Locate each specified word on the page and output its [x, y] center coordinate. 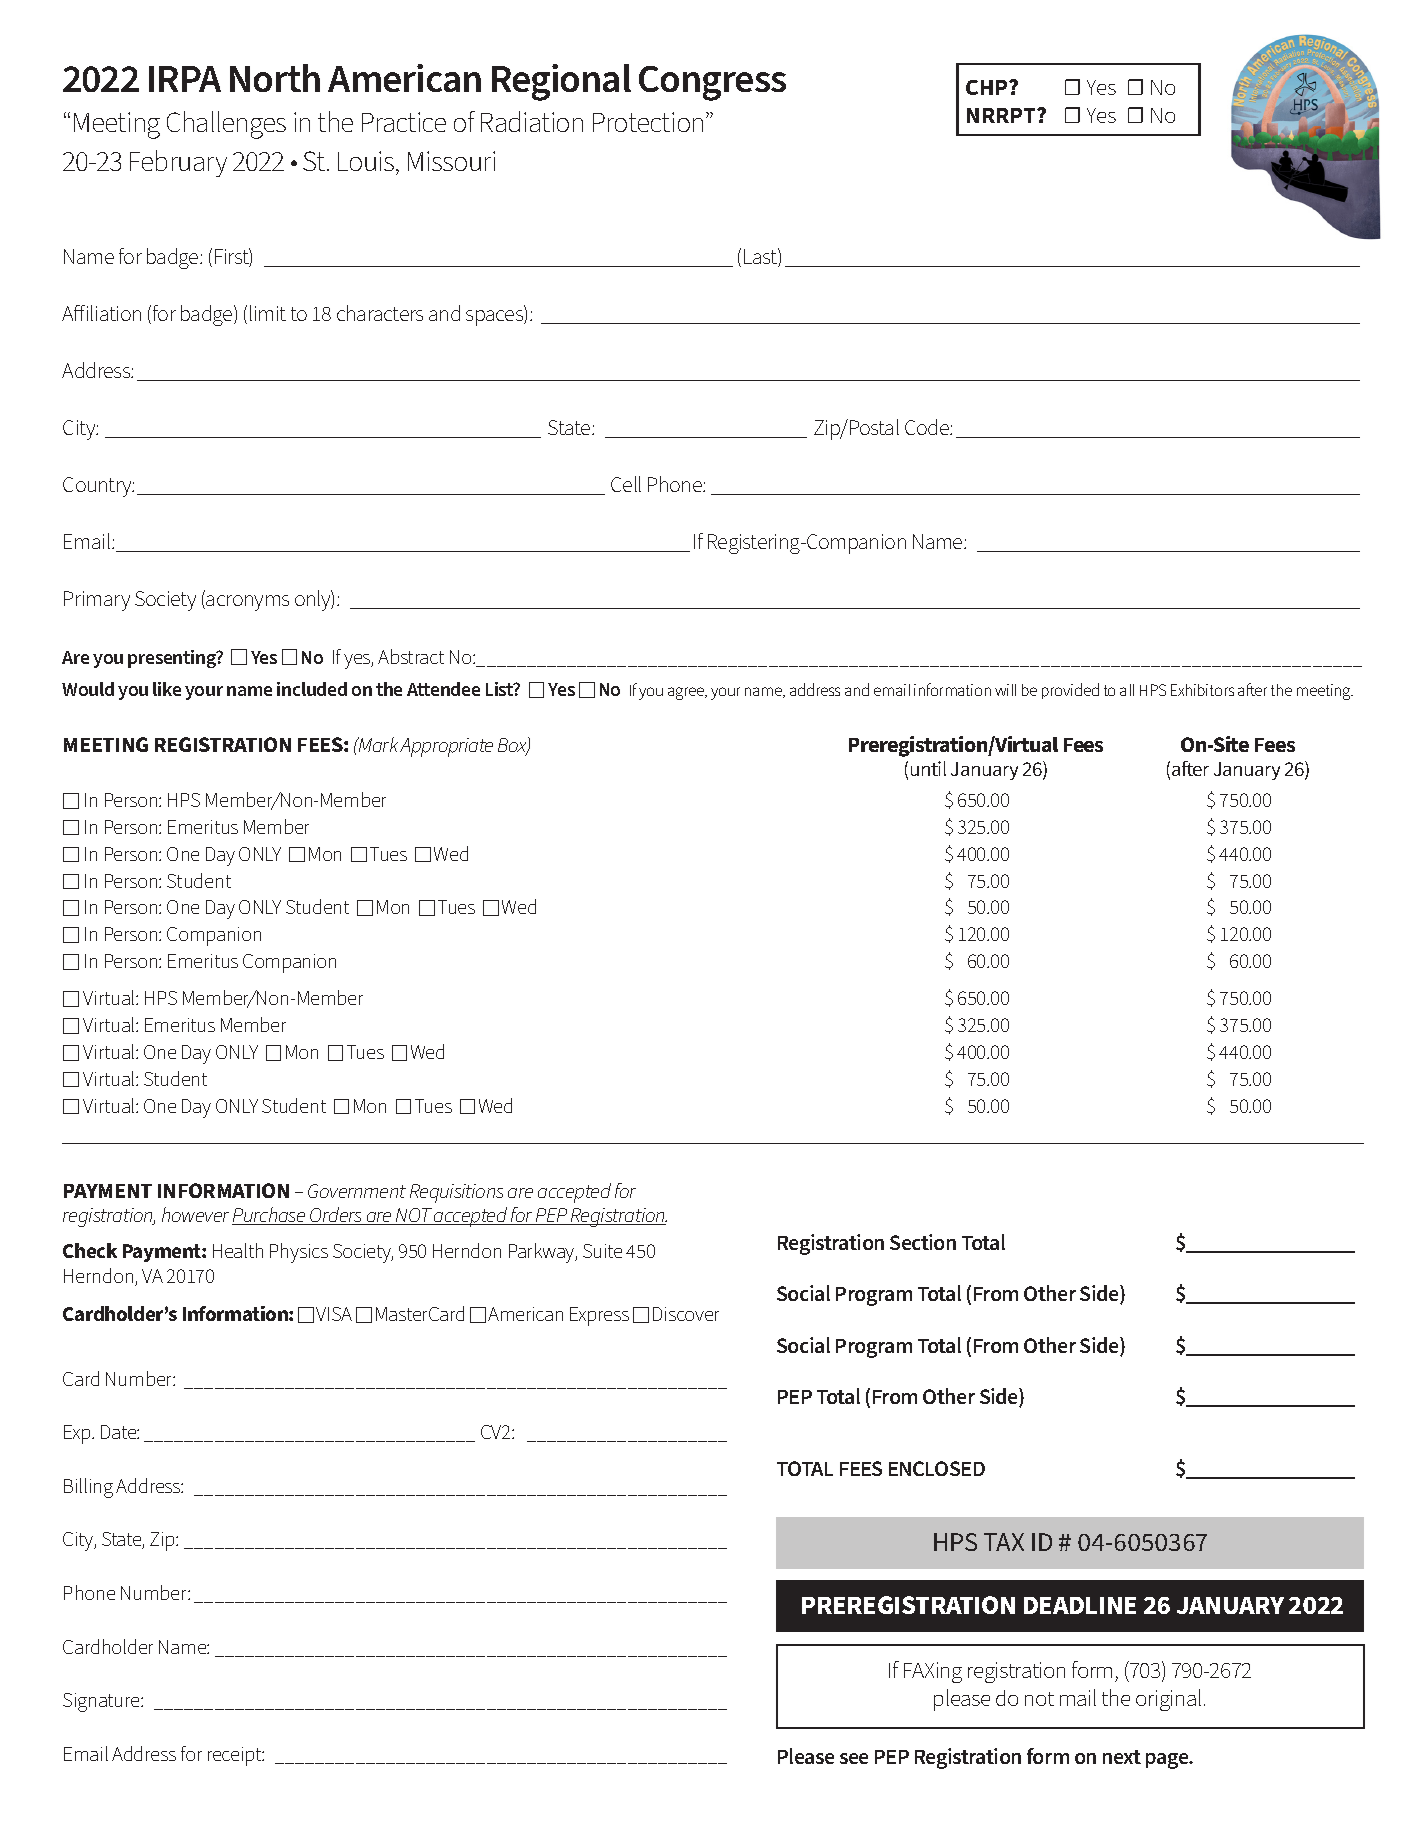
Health [238, 1250]
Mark [377, 744]
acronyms [247, 603]
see [854, 1758]
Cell [626, 484]
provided [1070, 691]
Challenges [226, 125]
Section [923, 1242]
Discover [686, 1314]
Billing [88, 1488]
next [1122, 1757]
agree [687, 693]
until [928, 768]
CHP [988, 87]
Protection [648, 122]
